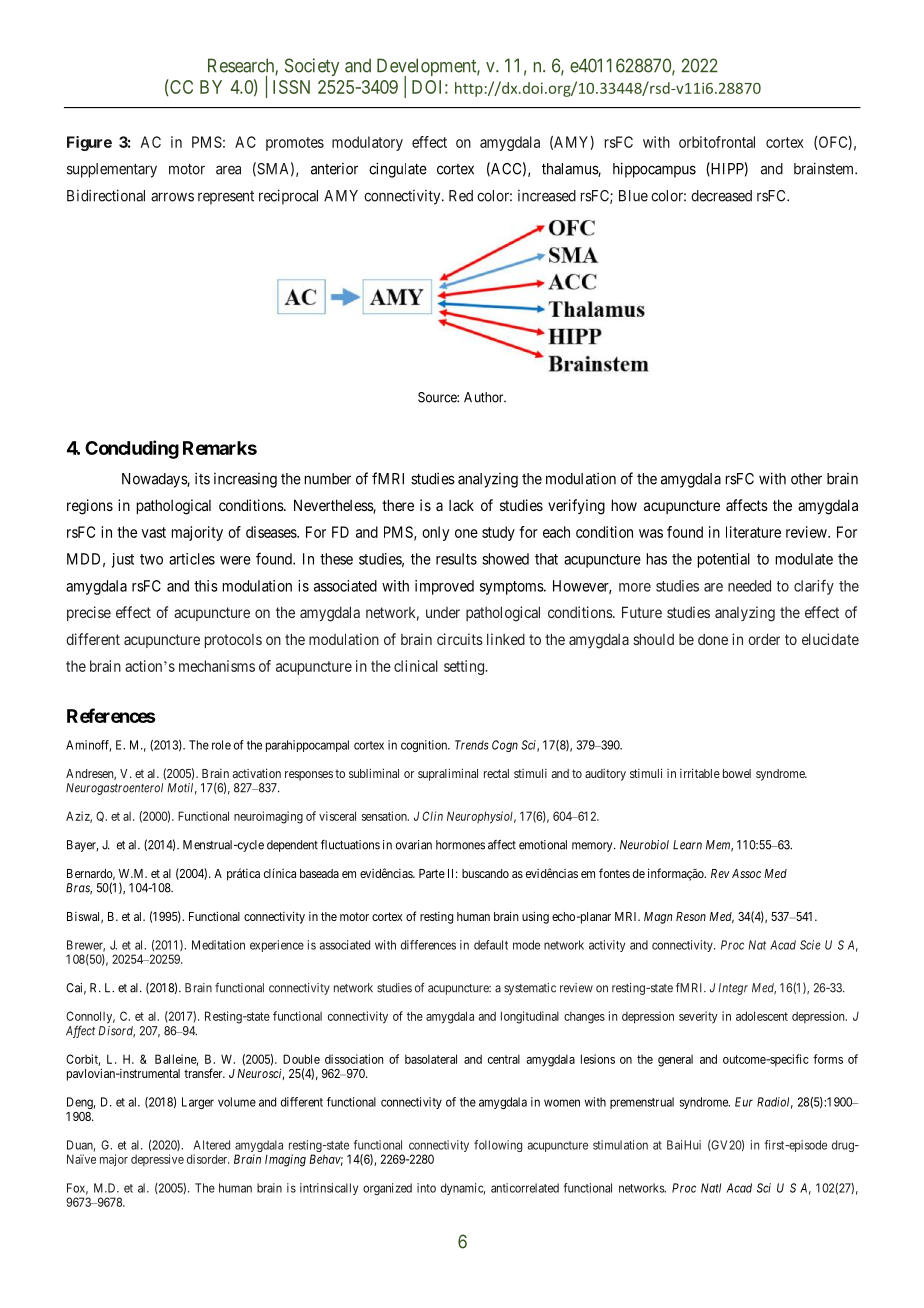 Image resolution: width=924 pixels, height=1308 pixels. What do you see at coordinates (460, 639) in the page?
I see `circuits` at bounding box center [460, 639].
